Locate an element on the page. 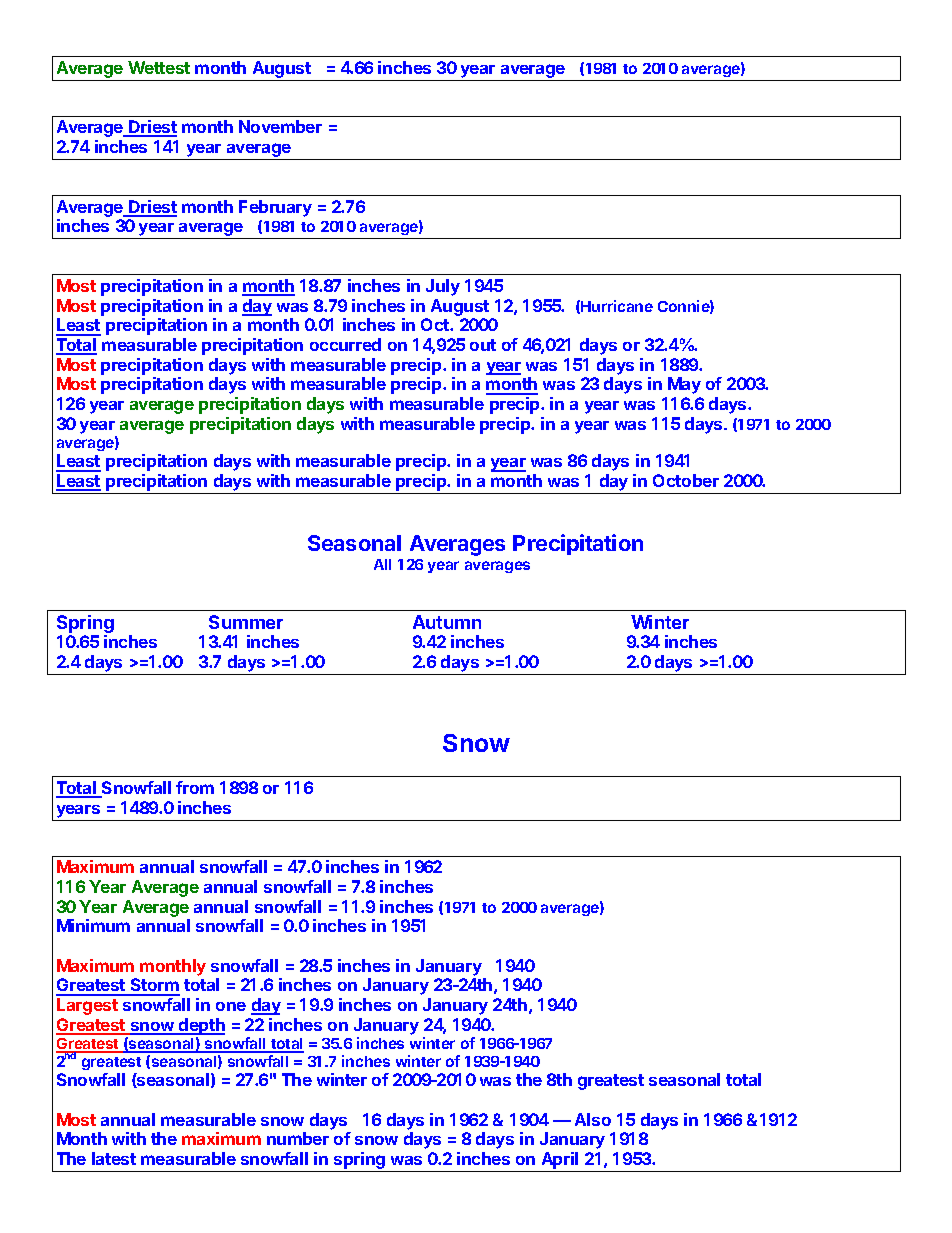  Wettest is located at coordinates (159, 67).
